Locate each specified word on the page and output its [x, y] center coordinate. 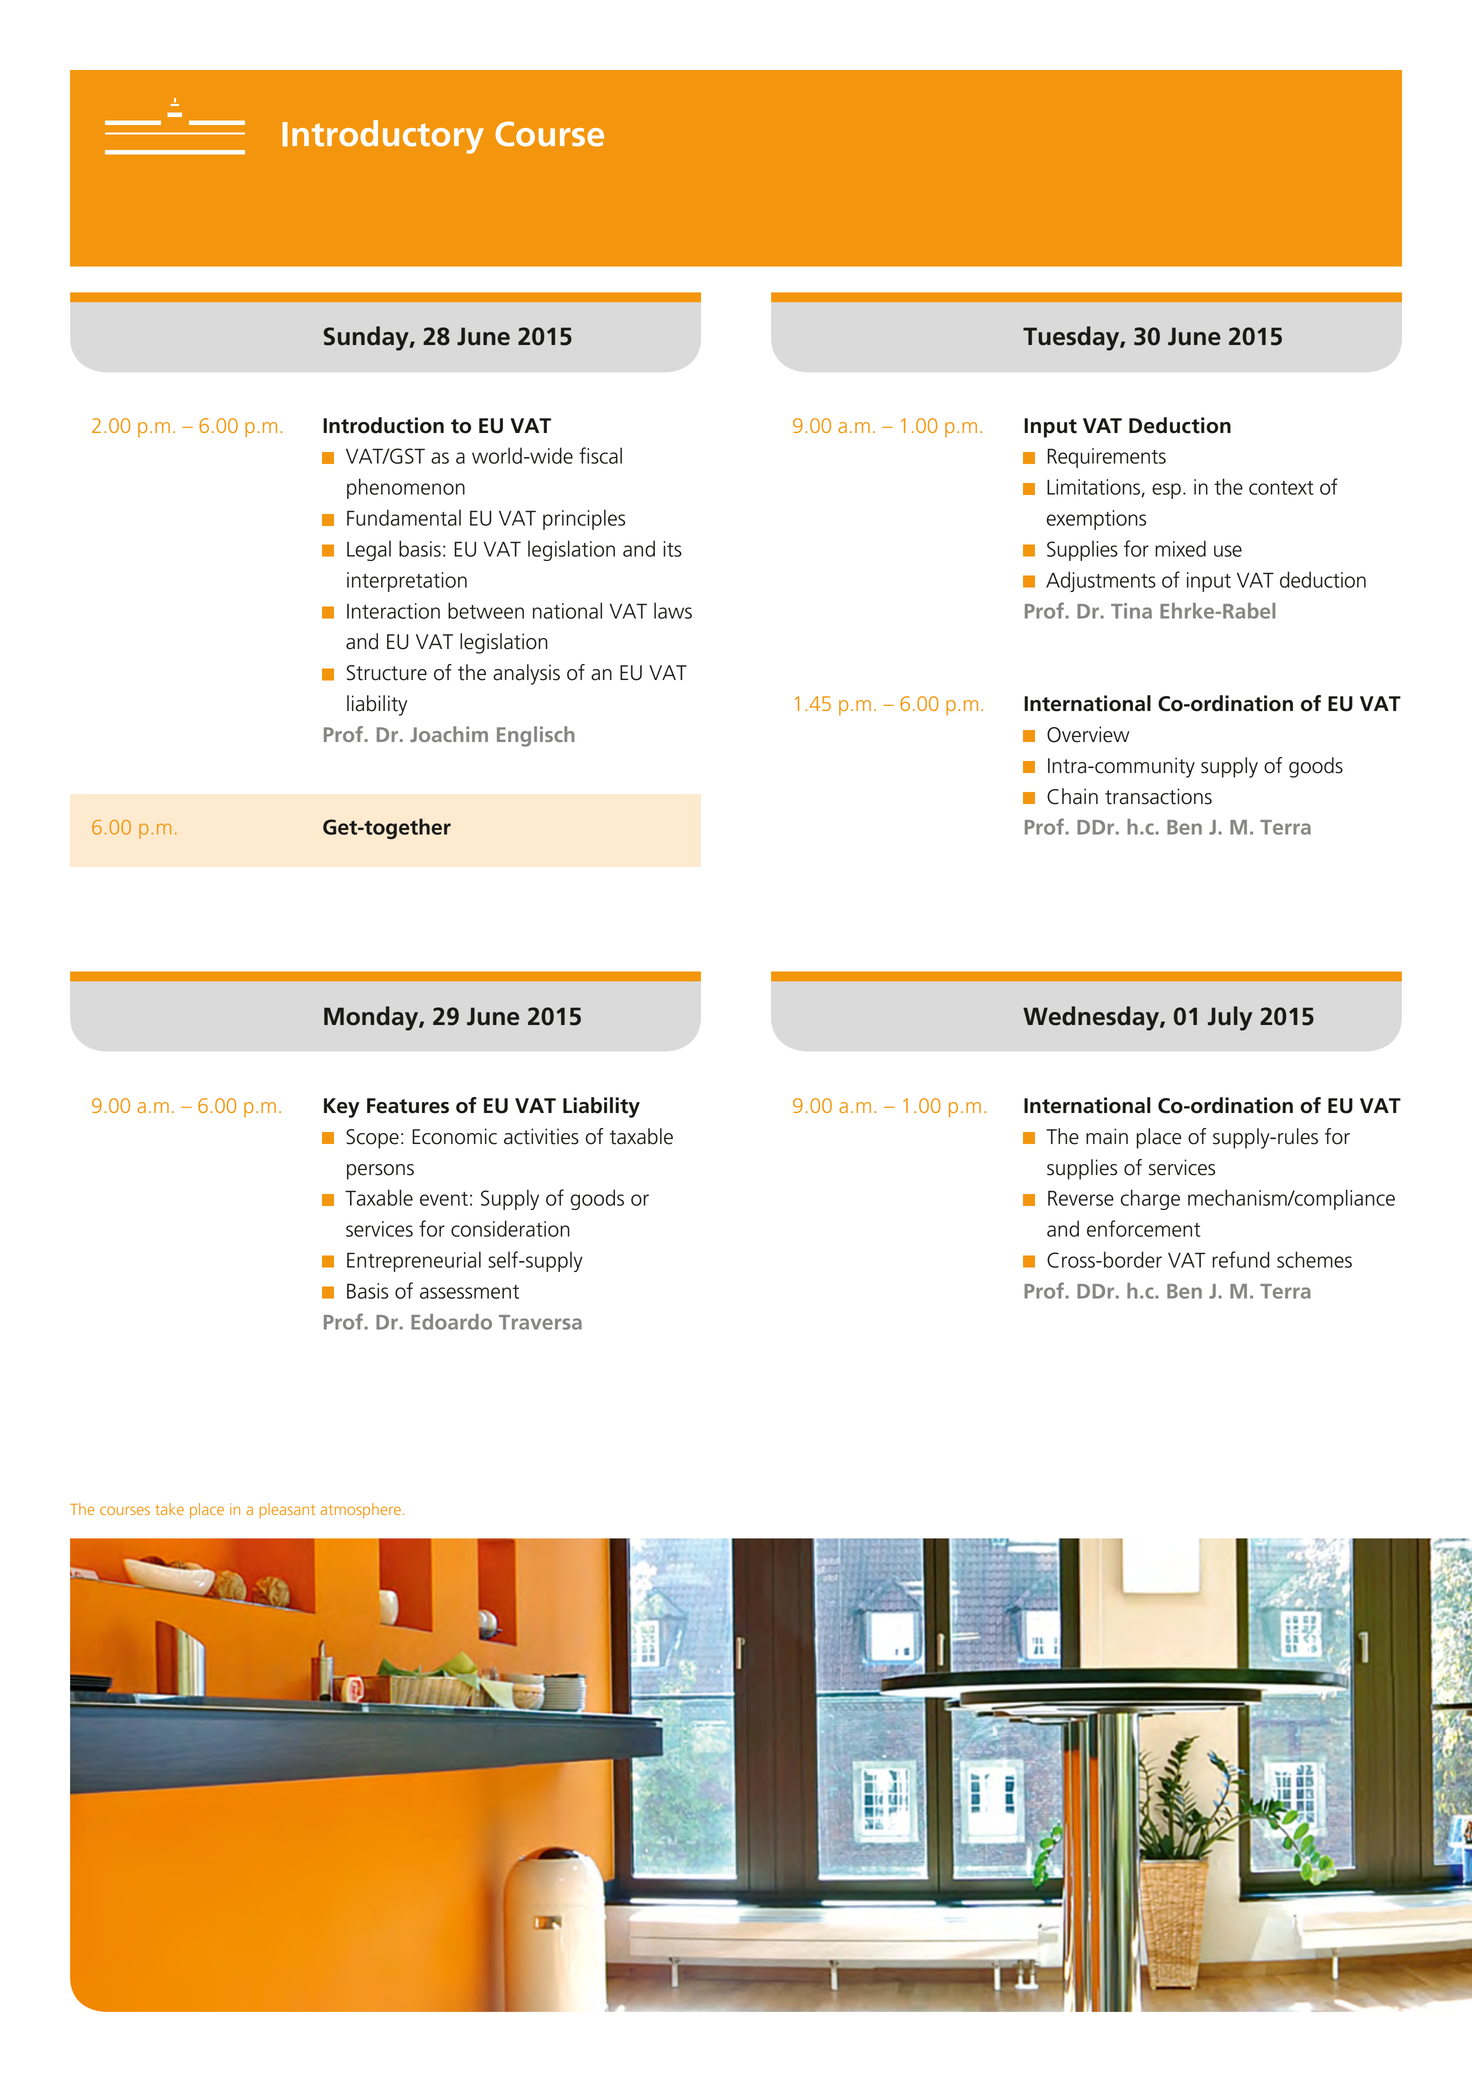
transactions [1158, 796]
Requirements [1106, 458]
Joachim [449, 734]
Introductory [383, 137]
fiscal [600, 455]
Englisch [536, 736]
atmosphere [360, 1510]
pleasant [287, 1510]
